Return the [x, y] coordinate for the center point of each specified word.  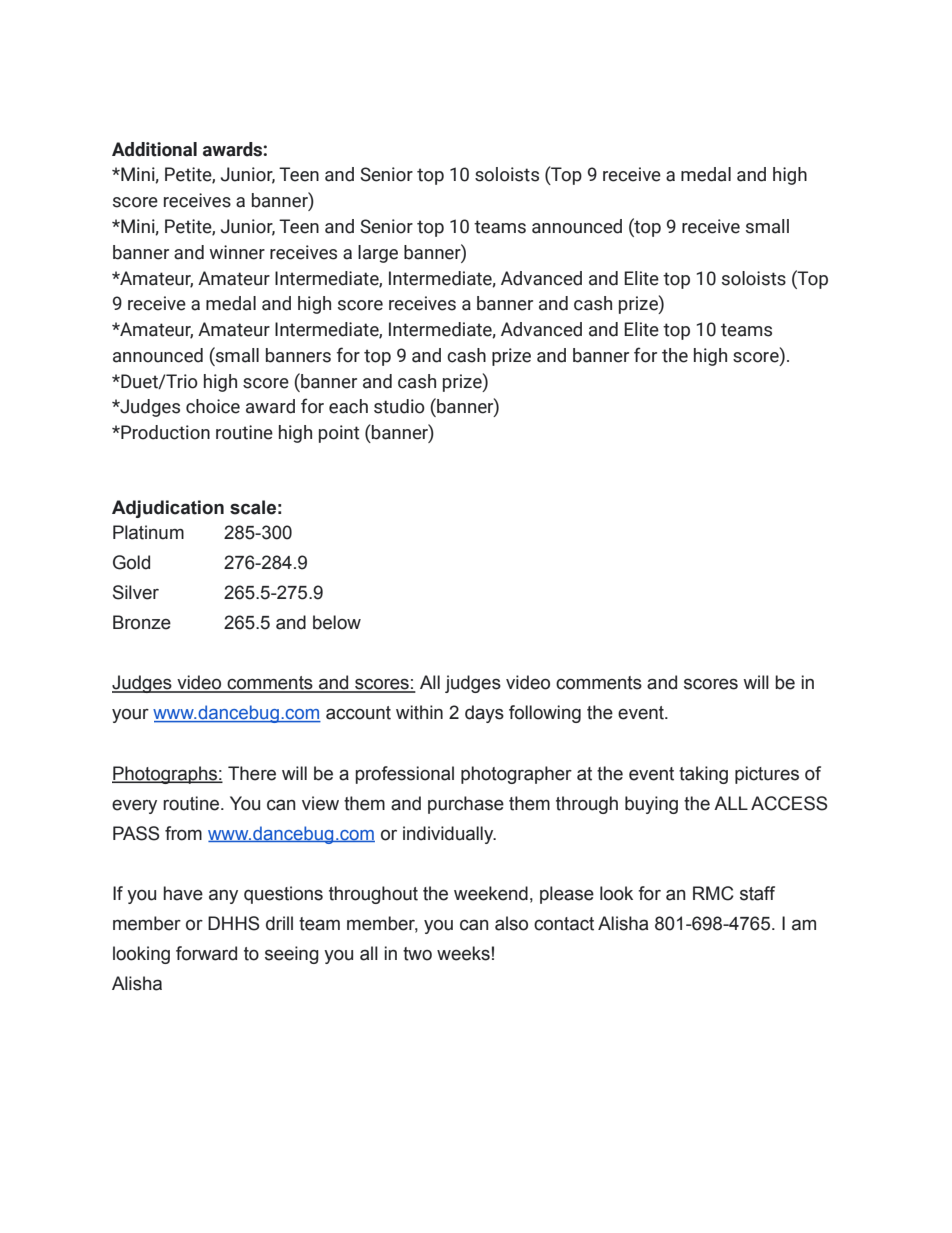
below [337, 622]
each [348, 406]
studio [399, 406]
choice [213, 406]
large [378, 254]
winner [237, 252]
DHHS [234, 923]
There [252, 773]
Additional [154, 149]
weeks [463, 953]
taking [703, 775]
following [545, 714]
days [484, 714]
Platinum [148, 532]
